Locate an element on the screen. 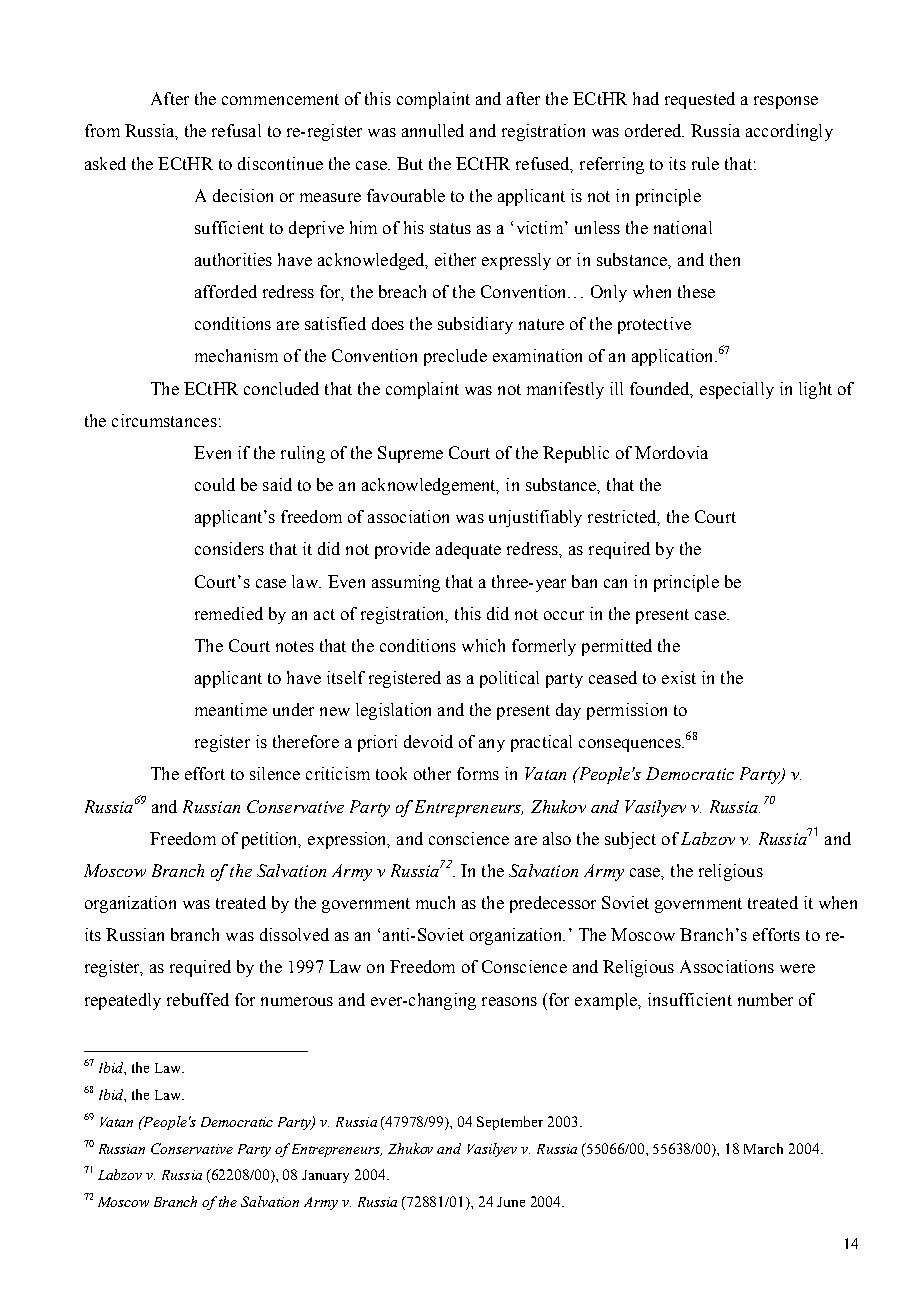 The image size is (924, 1308). rule is located at coordinates (705, 163).
